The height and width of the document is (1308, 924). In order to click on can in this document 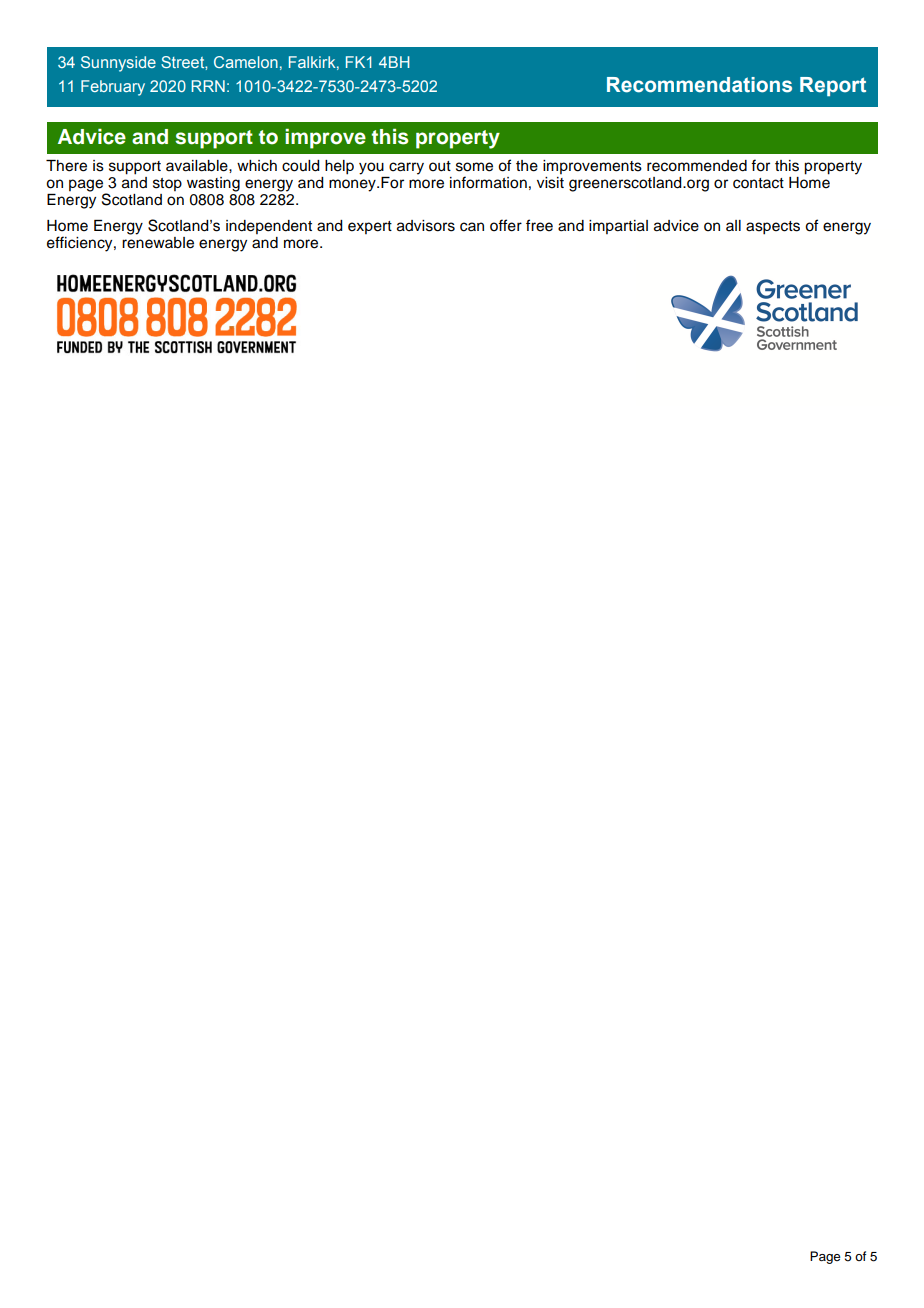, I will do `click(472, 227)`.
